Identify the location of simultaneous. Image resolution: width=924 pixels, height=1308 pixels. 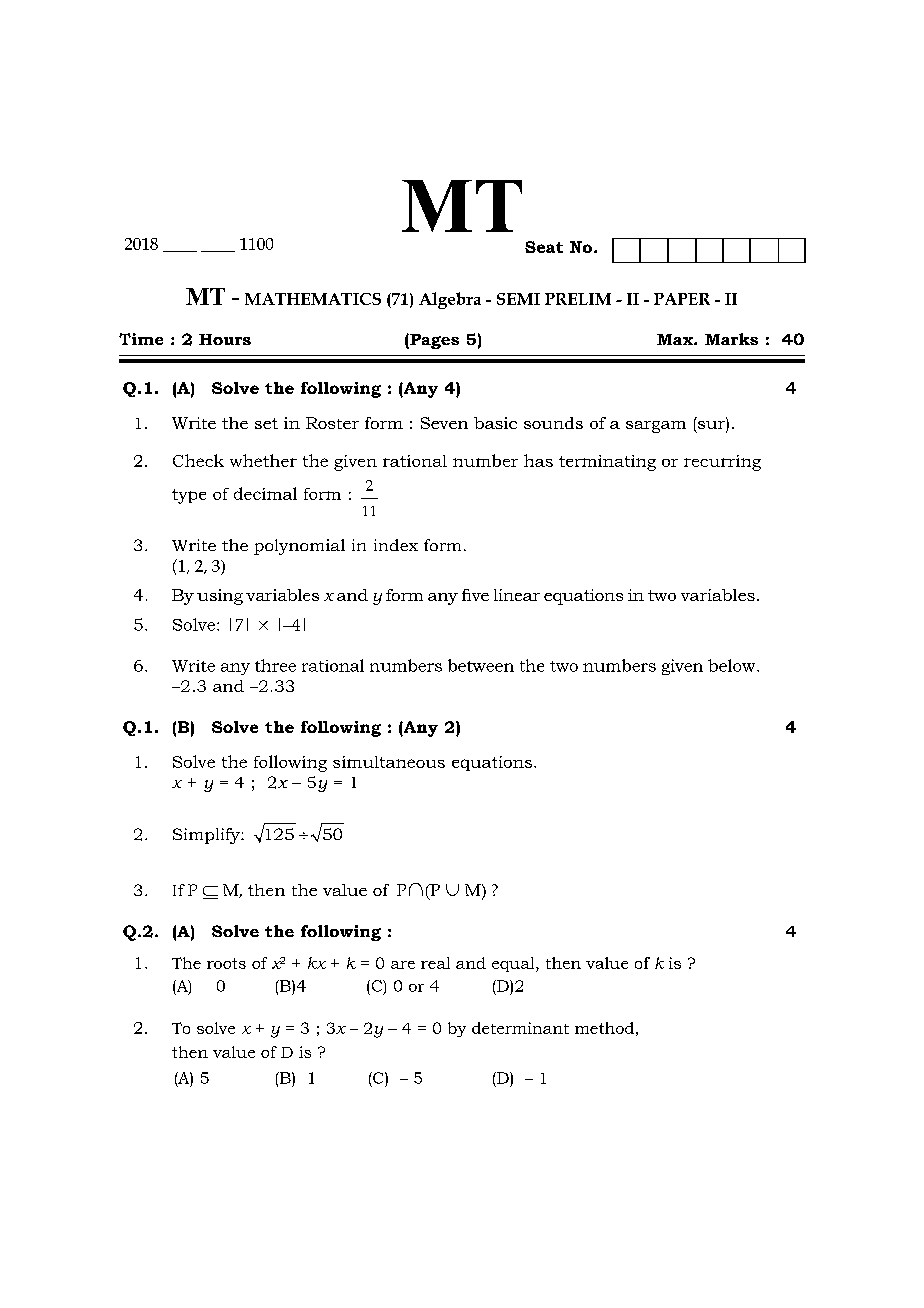
(389, 762).
